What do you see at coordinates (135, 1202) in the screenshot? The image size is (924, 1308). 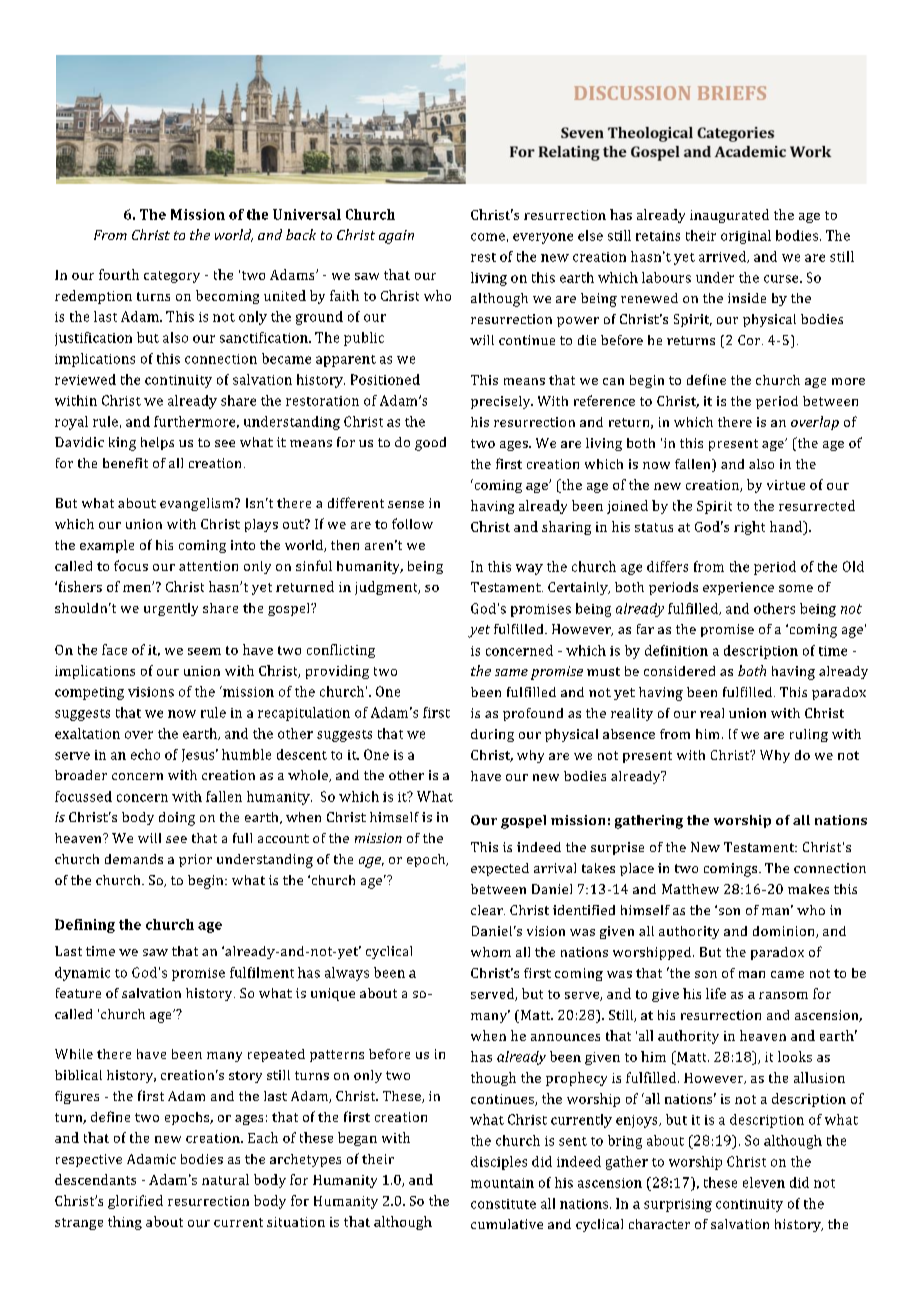 I see `glorified` at bounding box center [135, 1202].
